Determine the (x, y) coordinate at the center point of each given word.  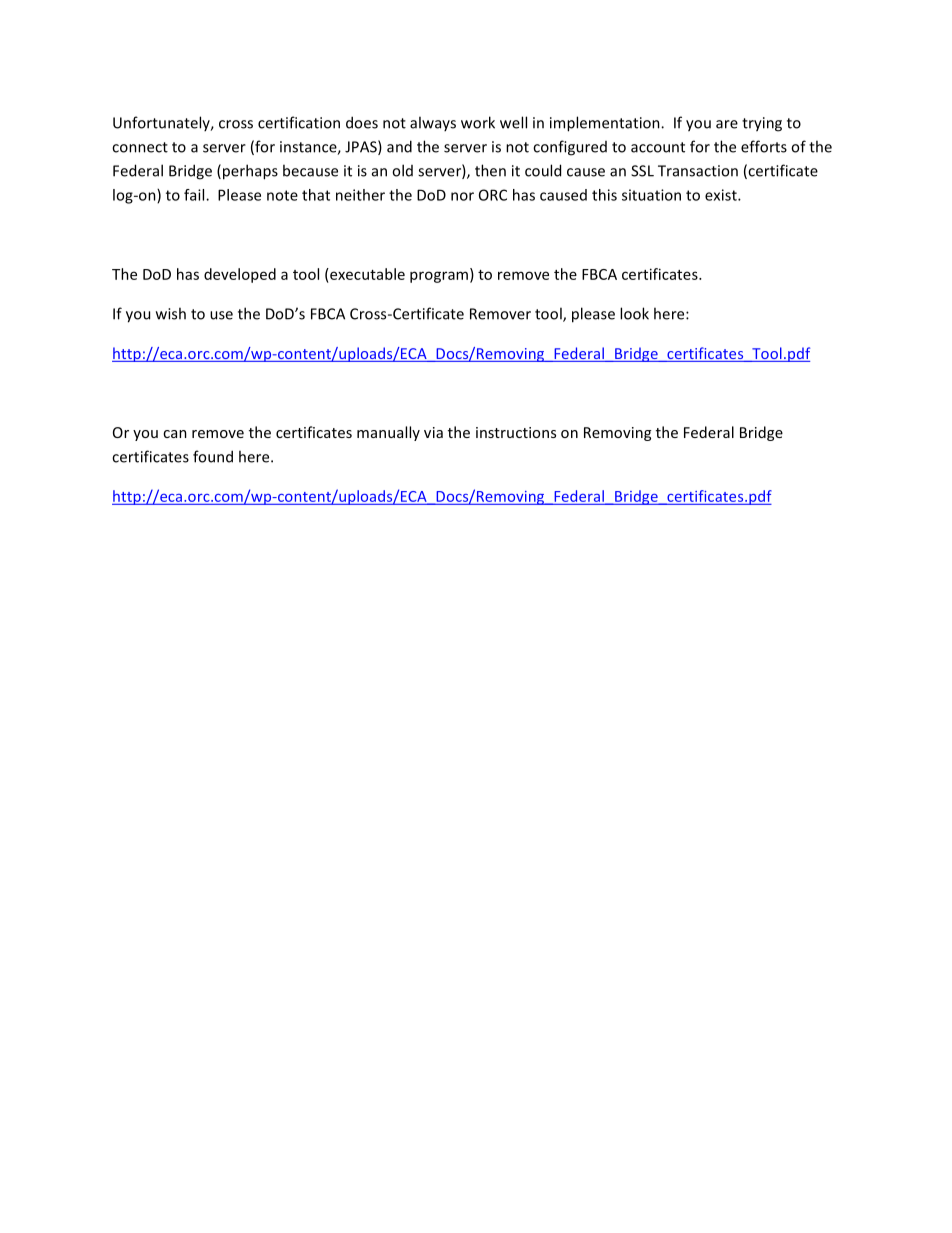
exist (722, 195)
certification (299, 122)
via (433, 432)
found (213, 456)
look (634, 313)
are (727, 124)
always (433, 123)
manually (388, 433)
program (439, 277)
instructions (516, 432)
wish (171, 313)
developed (240, 275)
